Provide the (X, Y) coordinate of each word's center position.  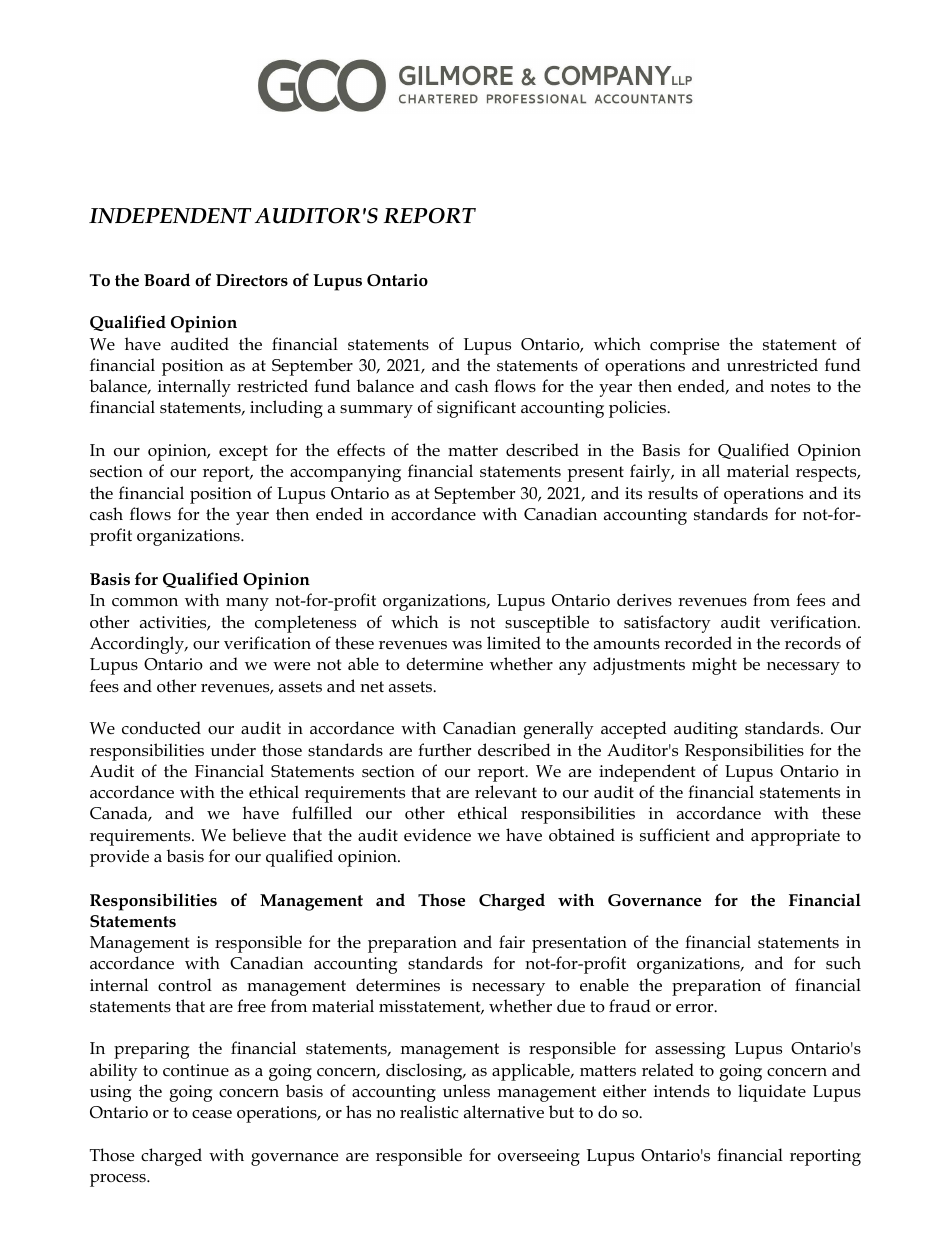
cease (212, 1114)
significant (476, 409)
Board (167, 279)
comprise (684, 346)
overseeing (539, 1157)
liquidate (772, 1093)
